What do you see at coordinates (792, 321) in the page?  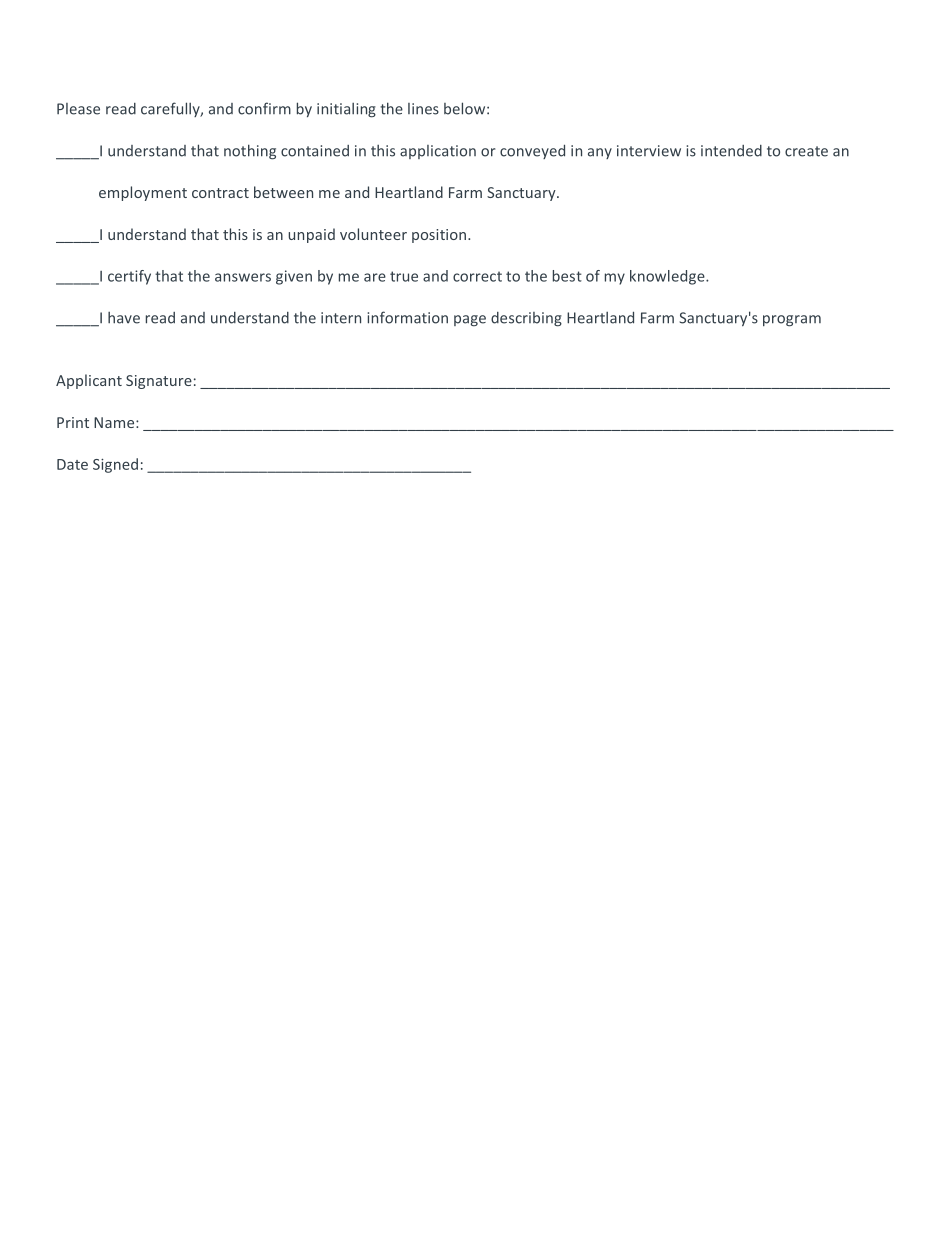 I see `program` at bounding box center [792, 321].
